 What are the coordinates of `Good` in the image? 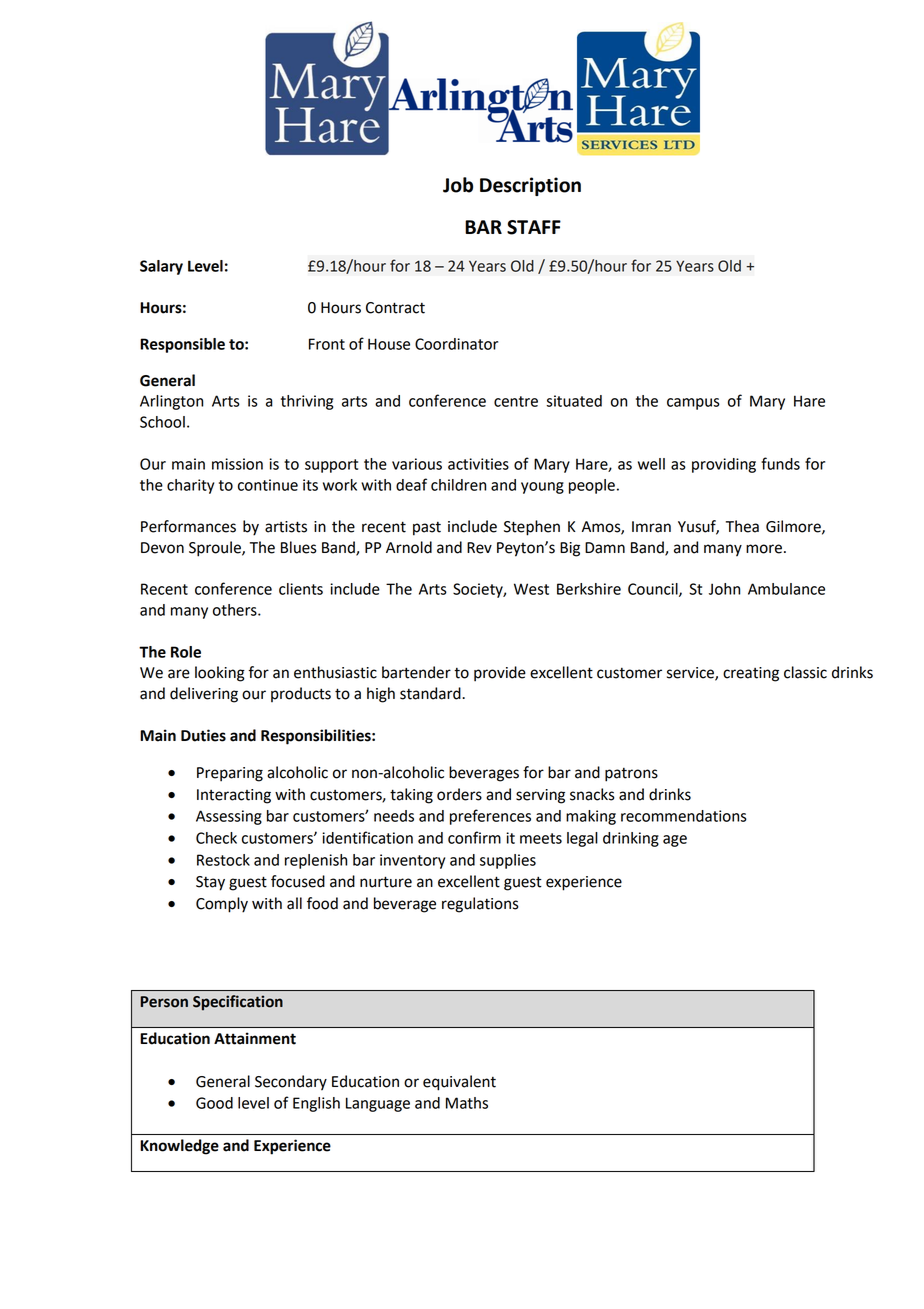 It's located at (214, 1103).
